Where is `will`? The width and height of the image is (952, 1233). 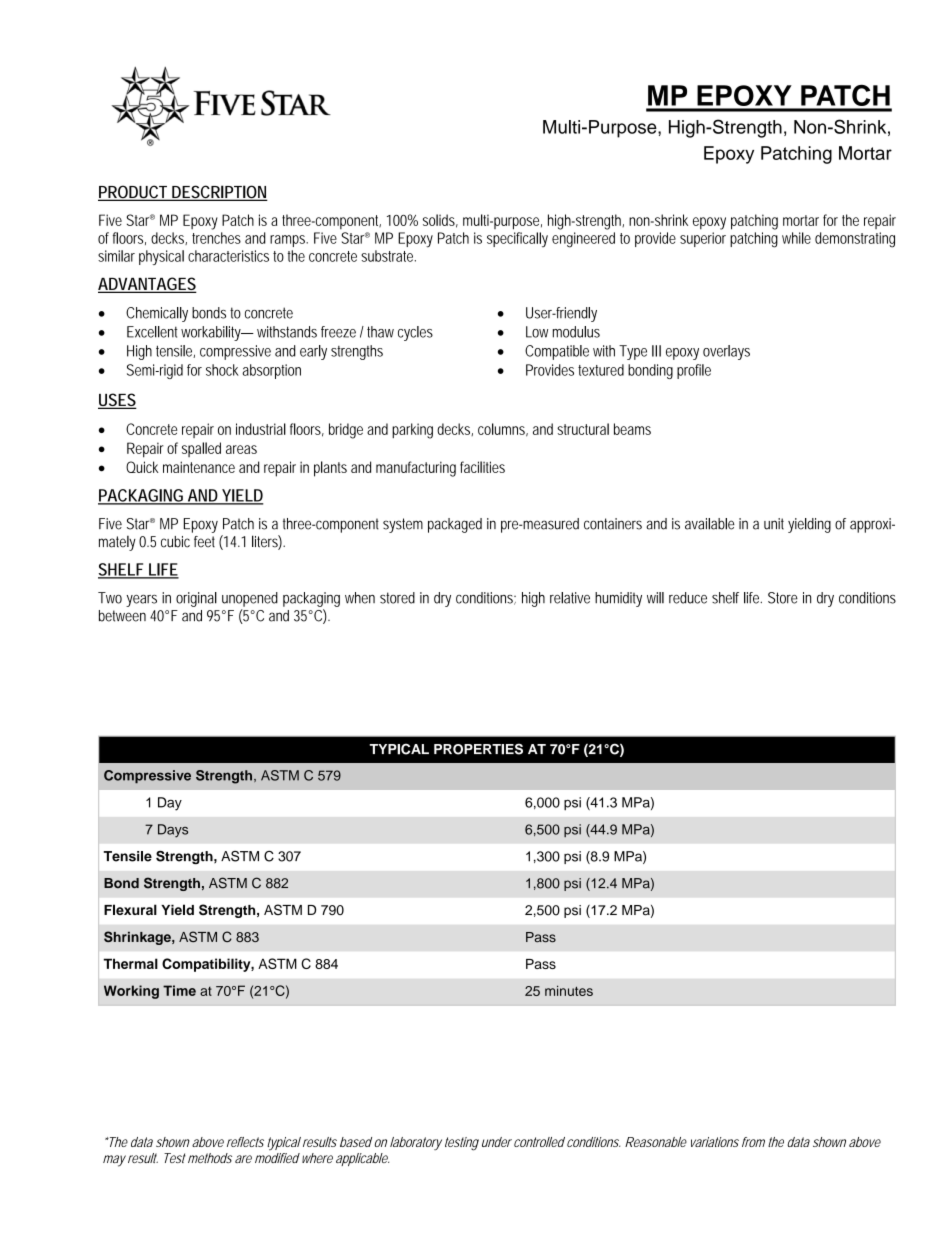 will is located at coordinates (655, 598).
